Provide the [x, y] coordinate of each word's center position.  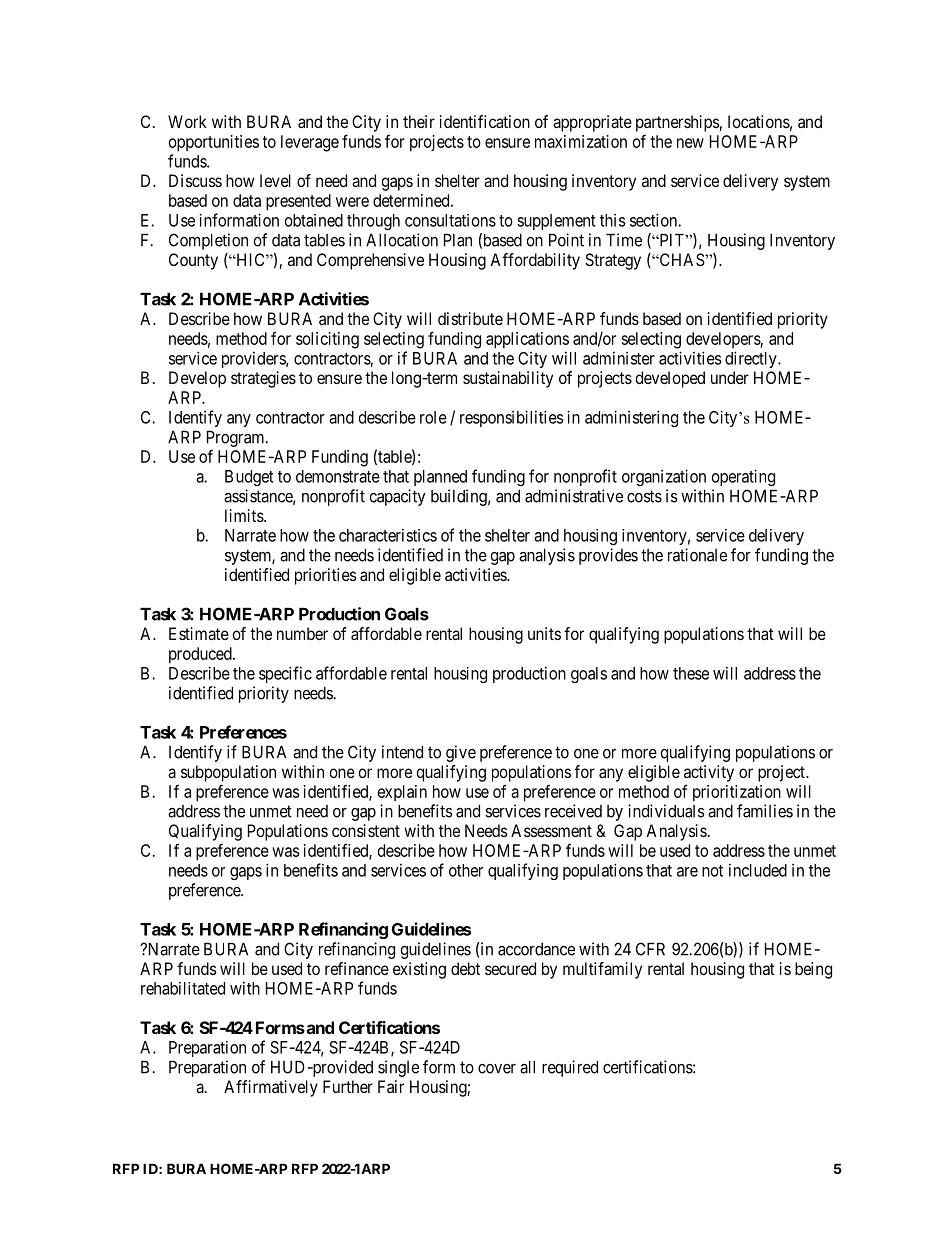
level [275, 180]
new [690, 143]
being [813, 970]
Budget [249, 478]
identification [485, 121]
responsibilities [511, 418]
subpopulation [228, 773]
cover [497, 1069]
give [461, 753]
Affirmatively [271, 1088]
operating [743, 477]
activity [709, 773]
